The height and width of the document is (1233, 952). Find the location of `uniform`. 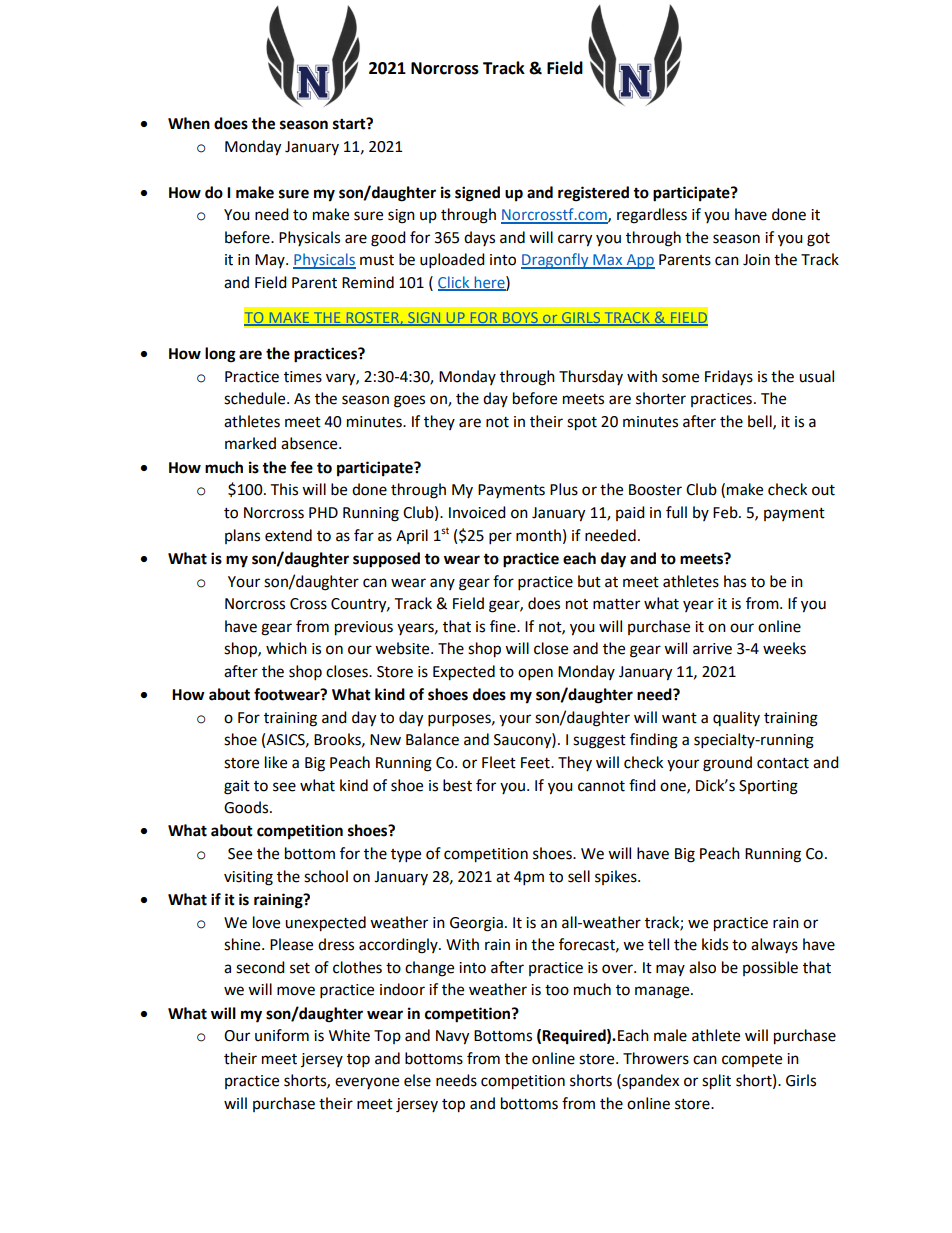

uniform is located at coordinates (282, 1035).
